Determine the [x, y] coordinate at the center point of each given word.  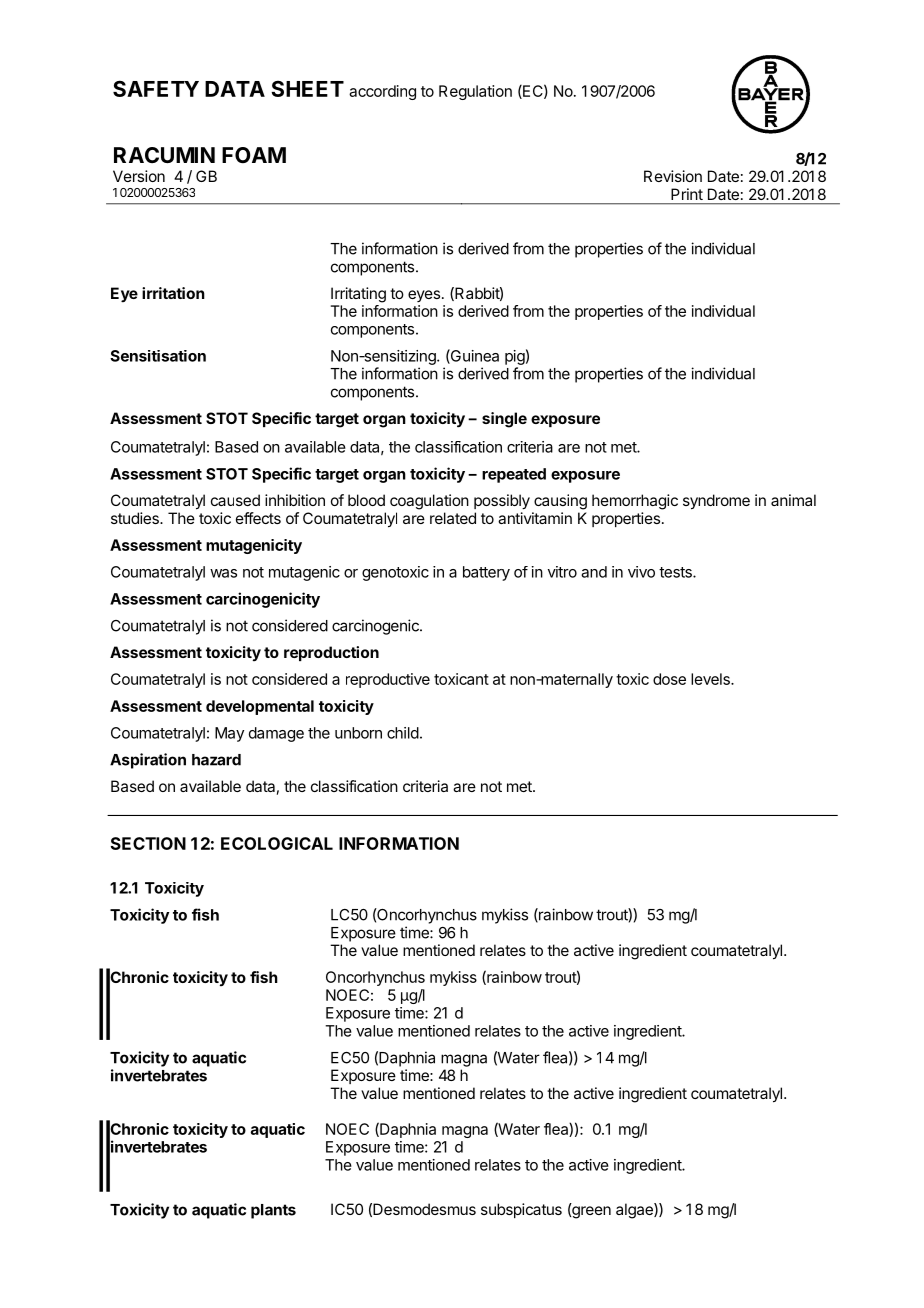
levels [711, 679]
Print [687, 194]
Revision [673, 176]
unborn [358, 733]
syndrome [716, 502]
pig [515, 357]
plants [273, 1211]
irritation [173, 293]
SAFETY [156, 88]
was [223, 573]
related [453, 518]
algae [635, 1211]
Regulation [475, 92]
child [403, 733]
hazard [216, 760]
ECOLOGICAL [277, 843]
